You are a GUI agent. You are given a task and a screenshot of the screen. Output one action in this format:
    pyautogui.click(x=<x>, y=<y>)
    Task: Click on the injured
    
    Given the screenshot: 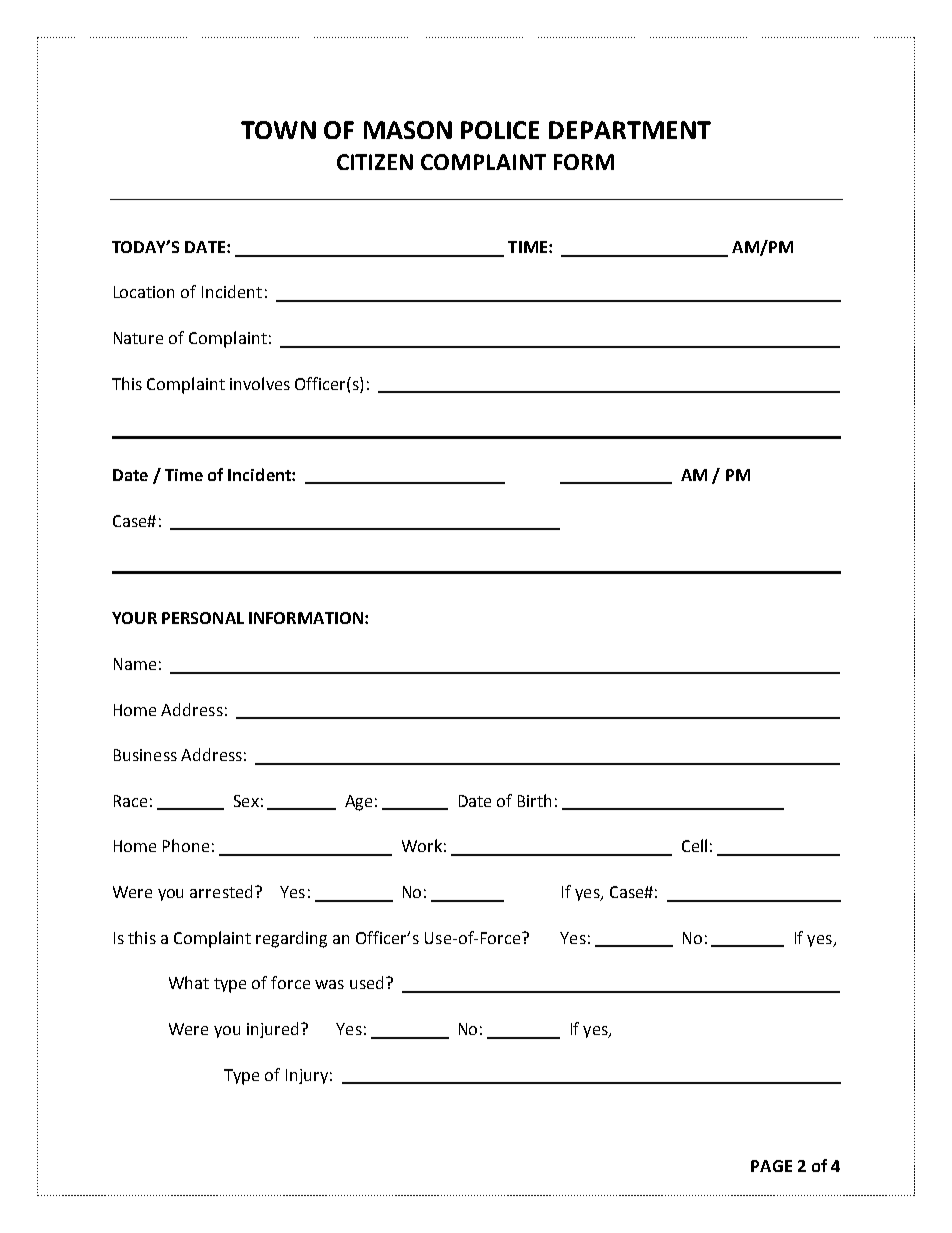 What is the action you would take?
    pyautogui.click(x=272, y=1030)
